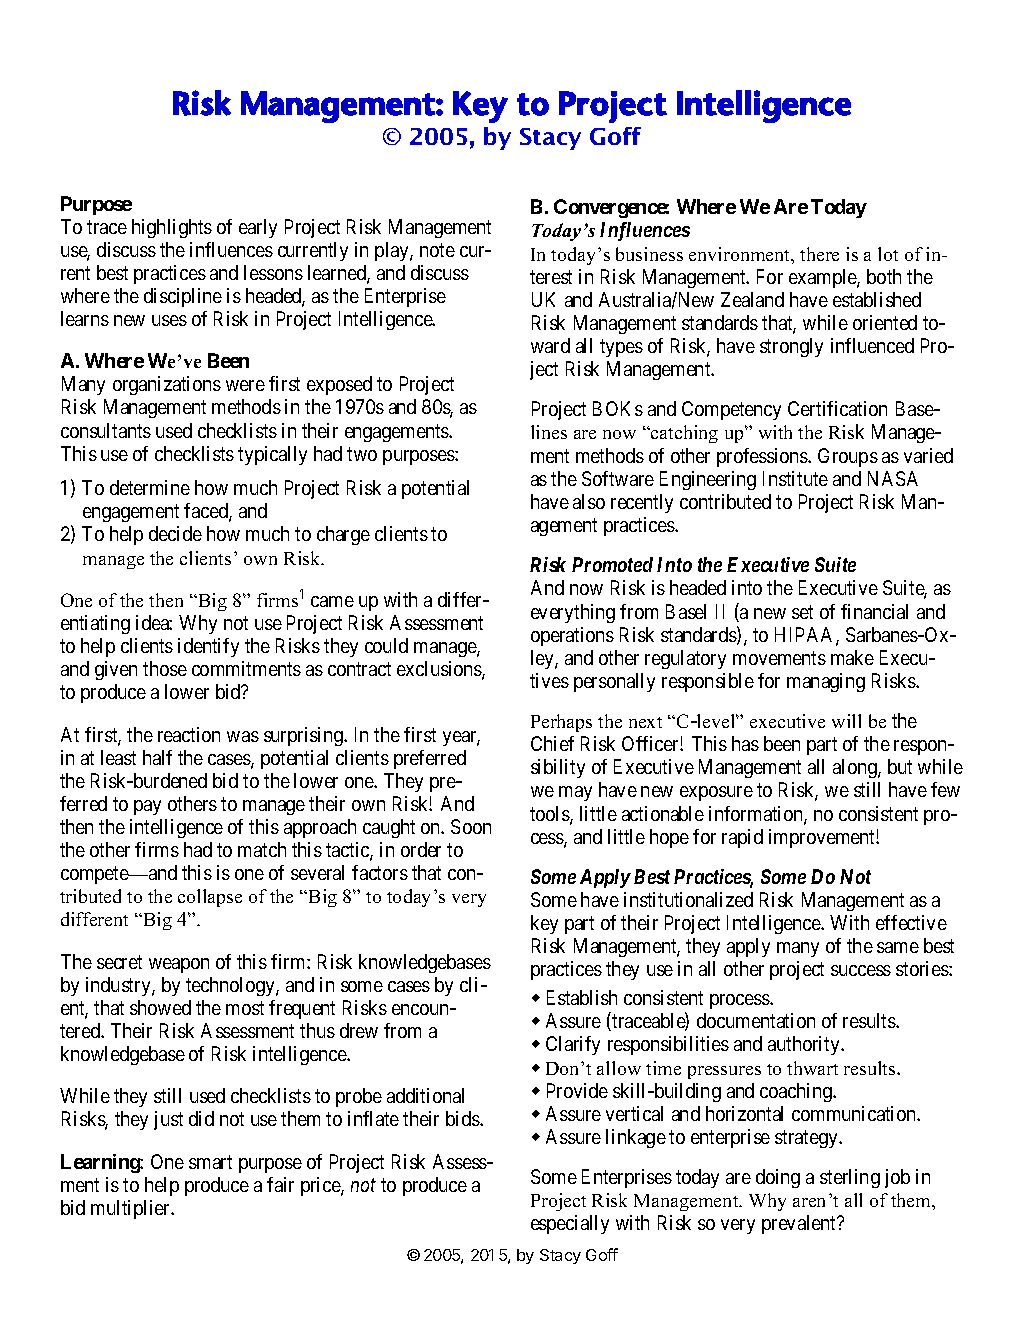  What do you see at coordinates (437, 250) in the screenshot?
I see `note` at bounding box center [437, 250].
